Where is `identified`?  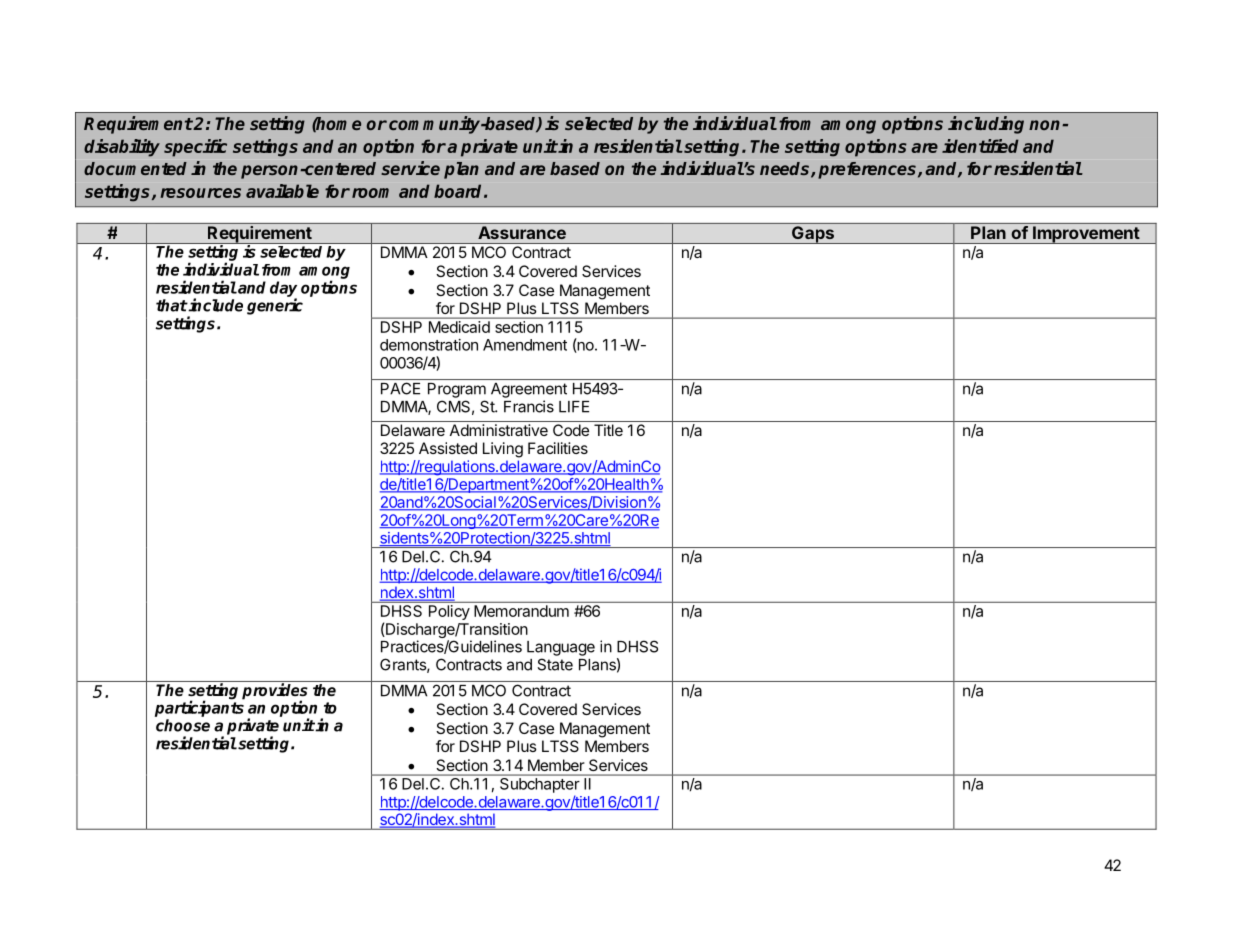
identified is located at coordinates (980, 146).
